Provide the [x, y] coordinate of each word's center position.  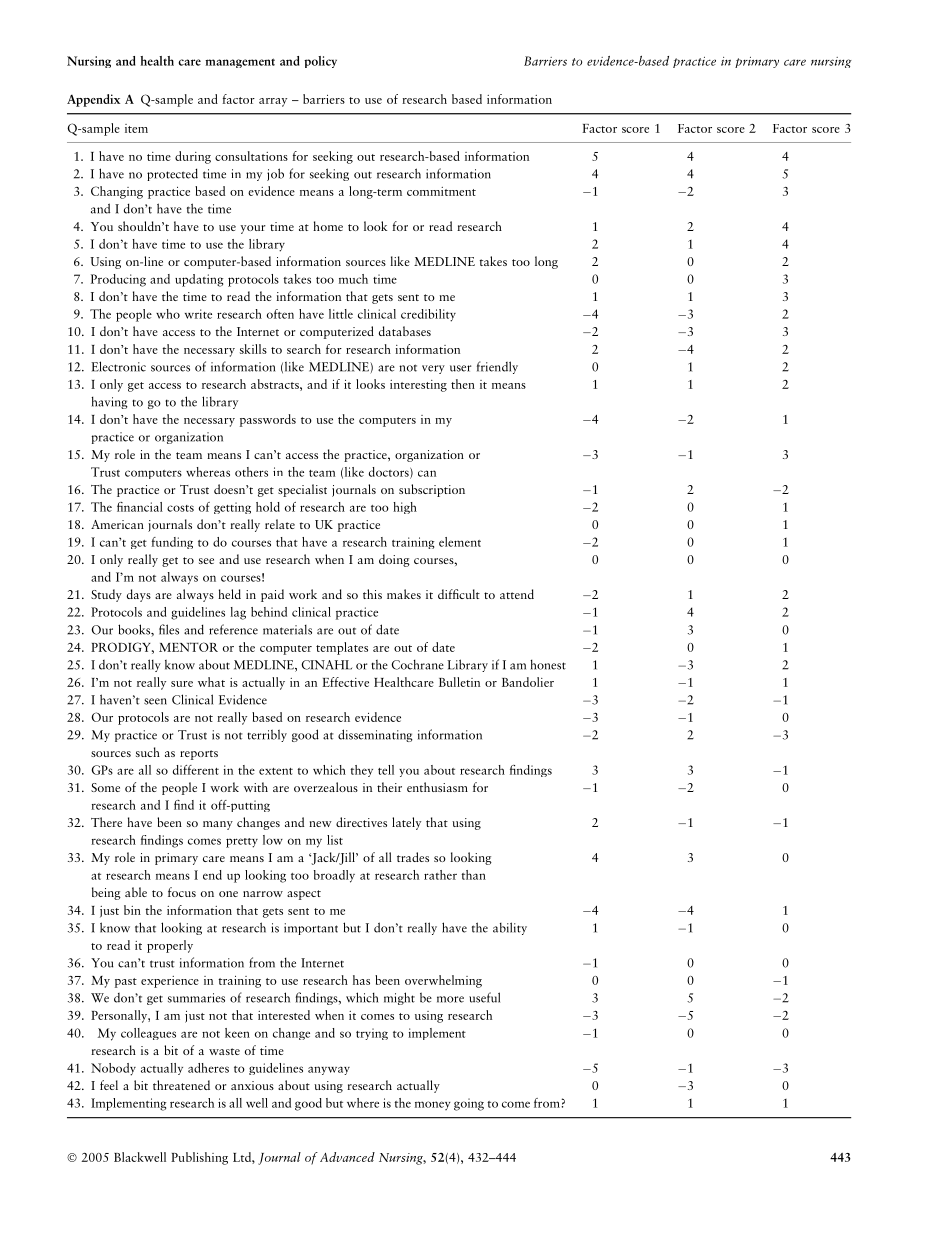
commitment [441, 191]
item [136, 128]
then [463, 384]
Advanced [347, 1157]
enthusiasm [437, 787]
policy [320, 62]
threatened [181, 1085]
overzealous [326, 787]
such [148, 752]
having [109, 402]
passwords [268, 420]
